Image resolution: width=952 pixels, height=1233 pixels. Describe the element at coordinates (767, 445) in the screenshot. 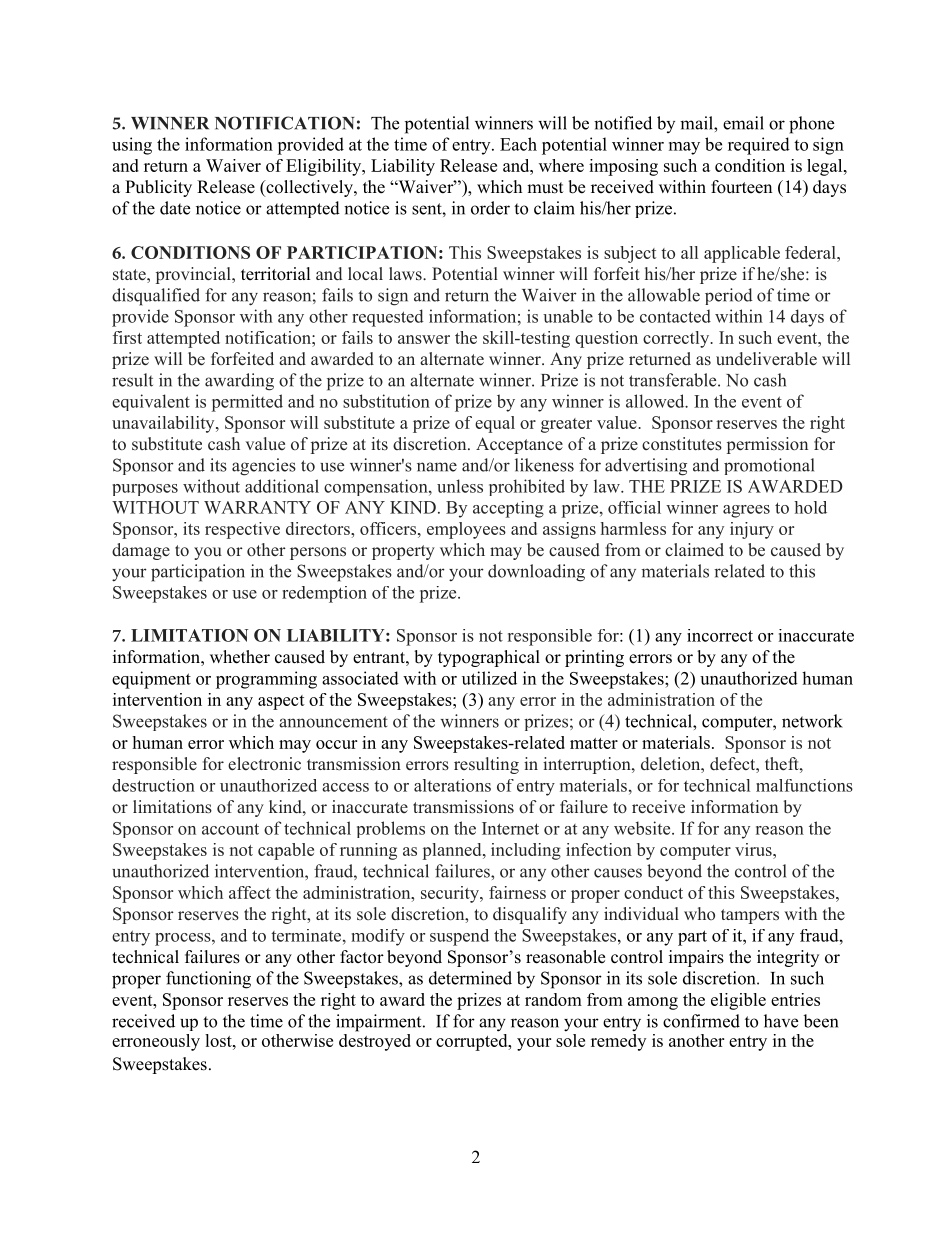

I see `permission` at that location.
